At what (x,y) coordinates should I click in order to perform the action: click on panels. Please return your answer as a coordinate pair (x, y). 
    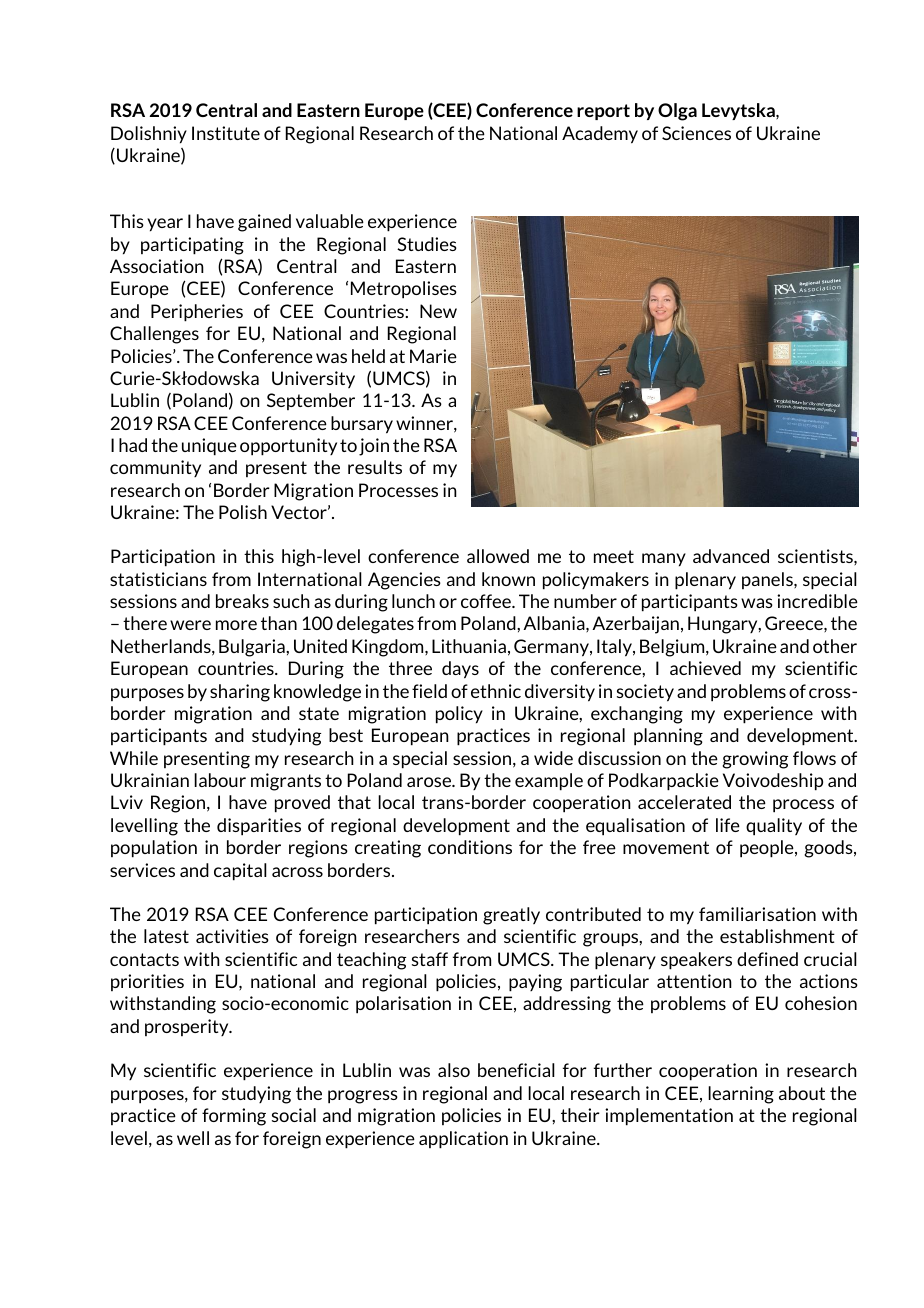
    Looking at the image, I should click on (768, 580).
